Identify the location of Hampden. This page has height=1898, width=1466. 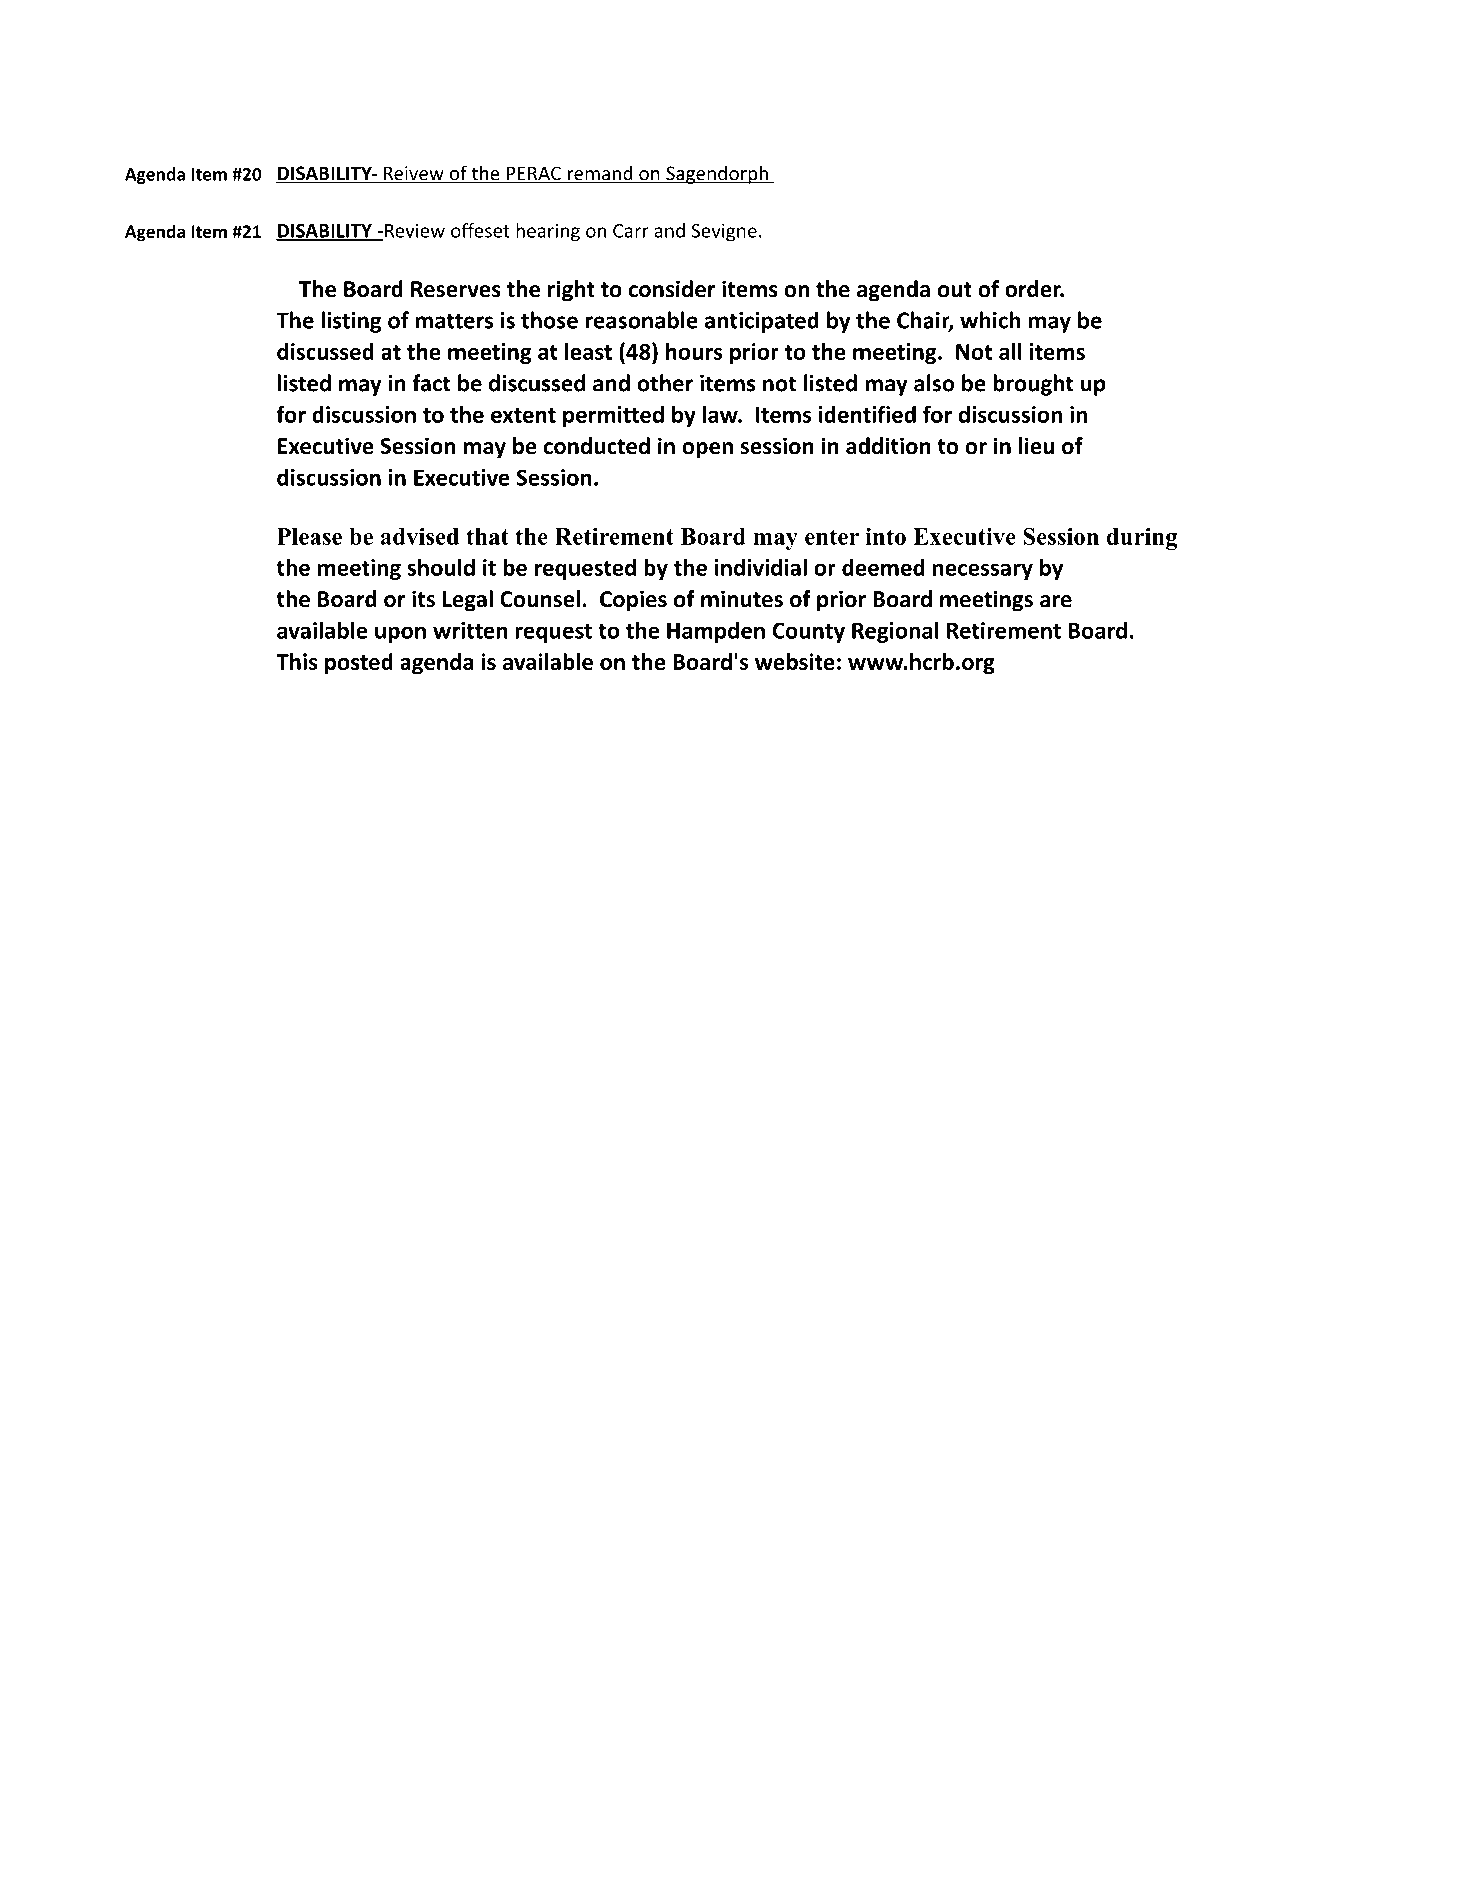
(716, 632).
